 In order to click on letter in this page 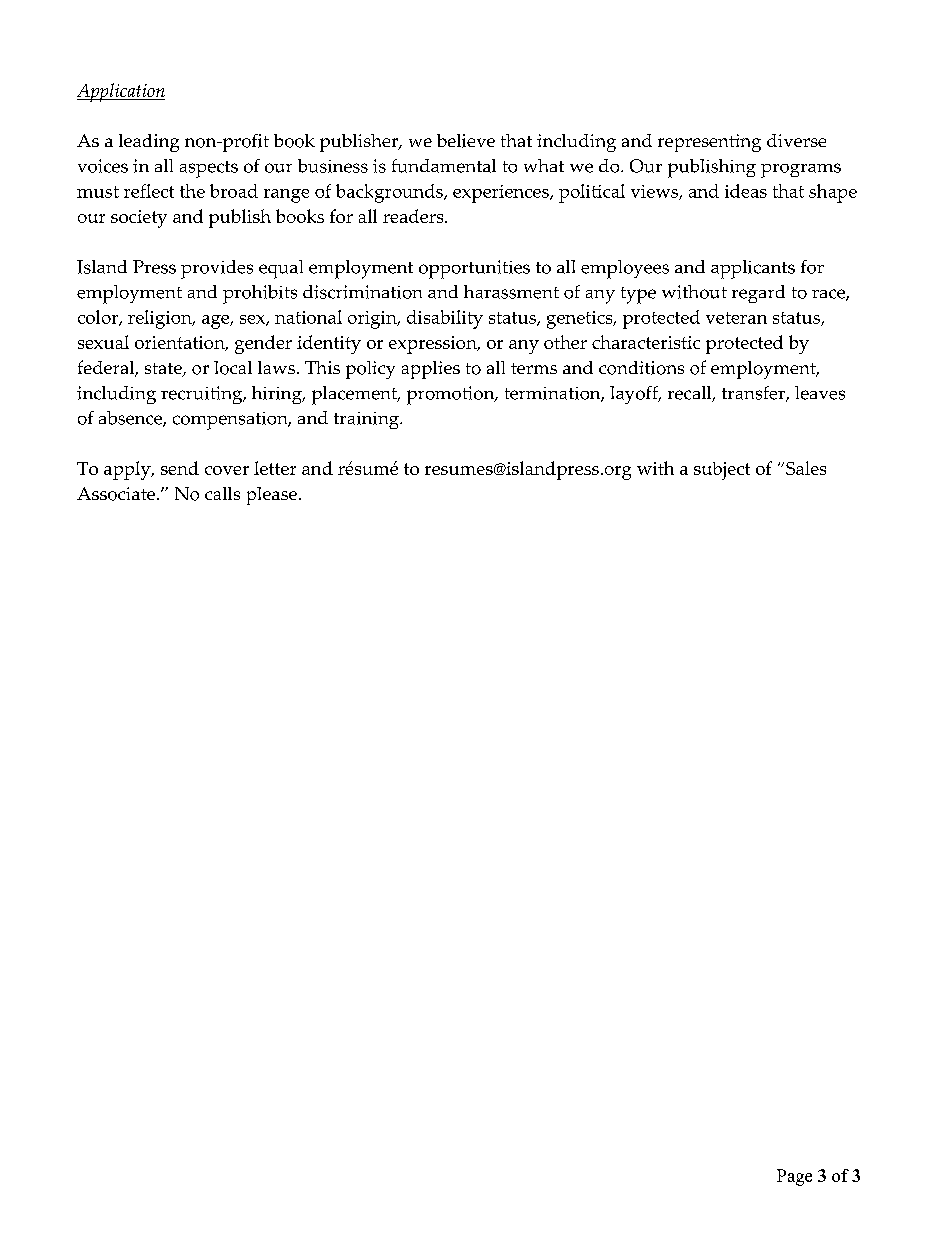, I will do `click(275, 468)`.
